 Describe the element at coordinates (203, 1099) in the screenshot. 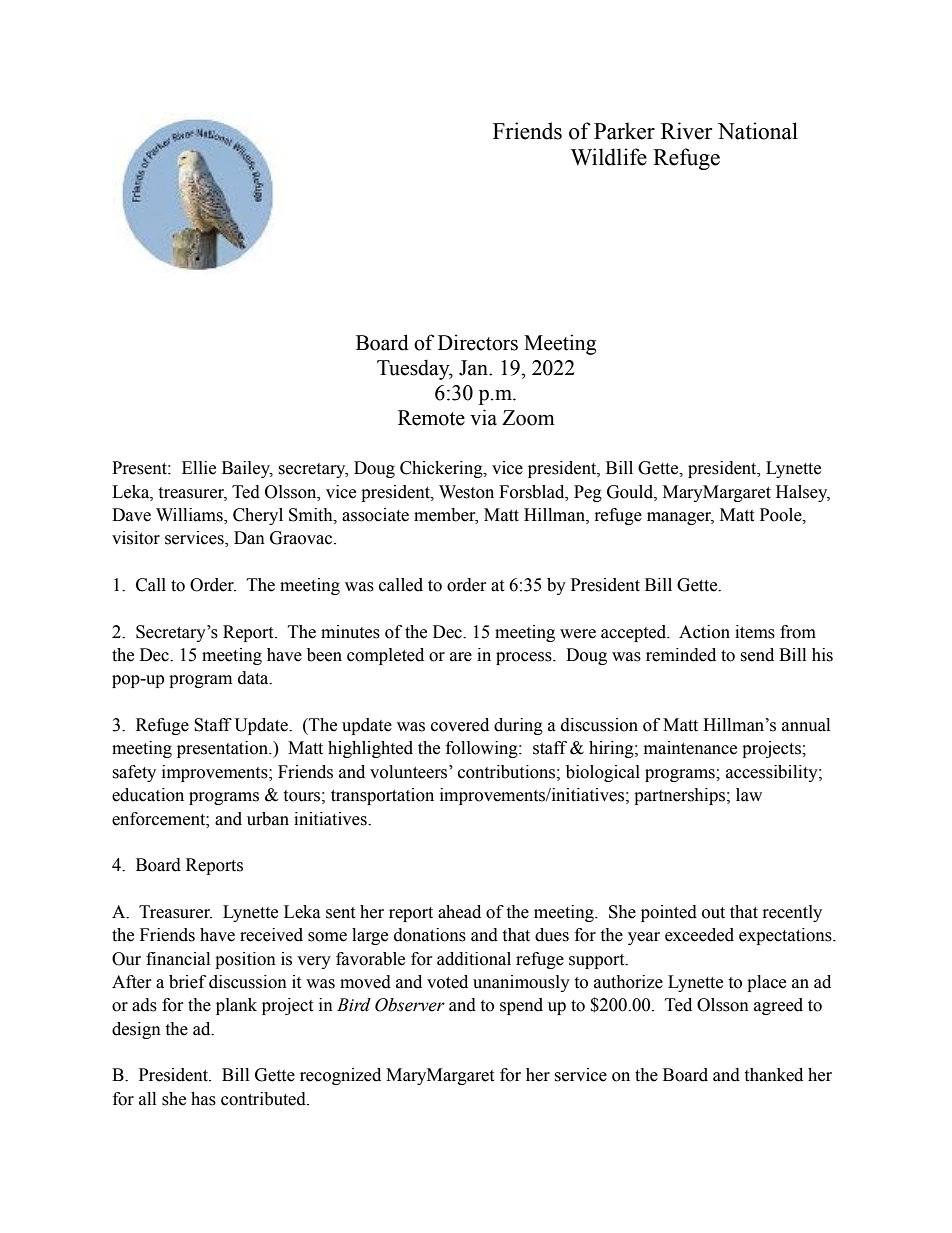

I see `has` at that location.
